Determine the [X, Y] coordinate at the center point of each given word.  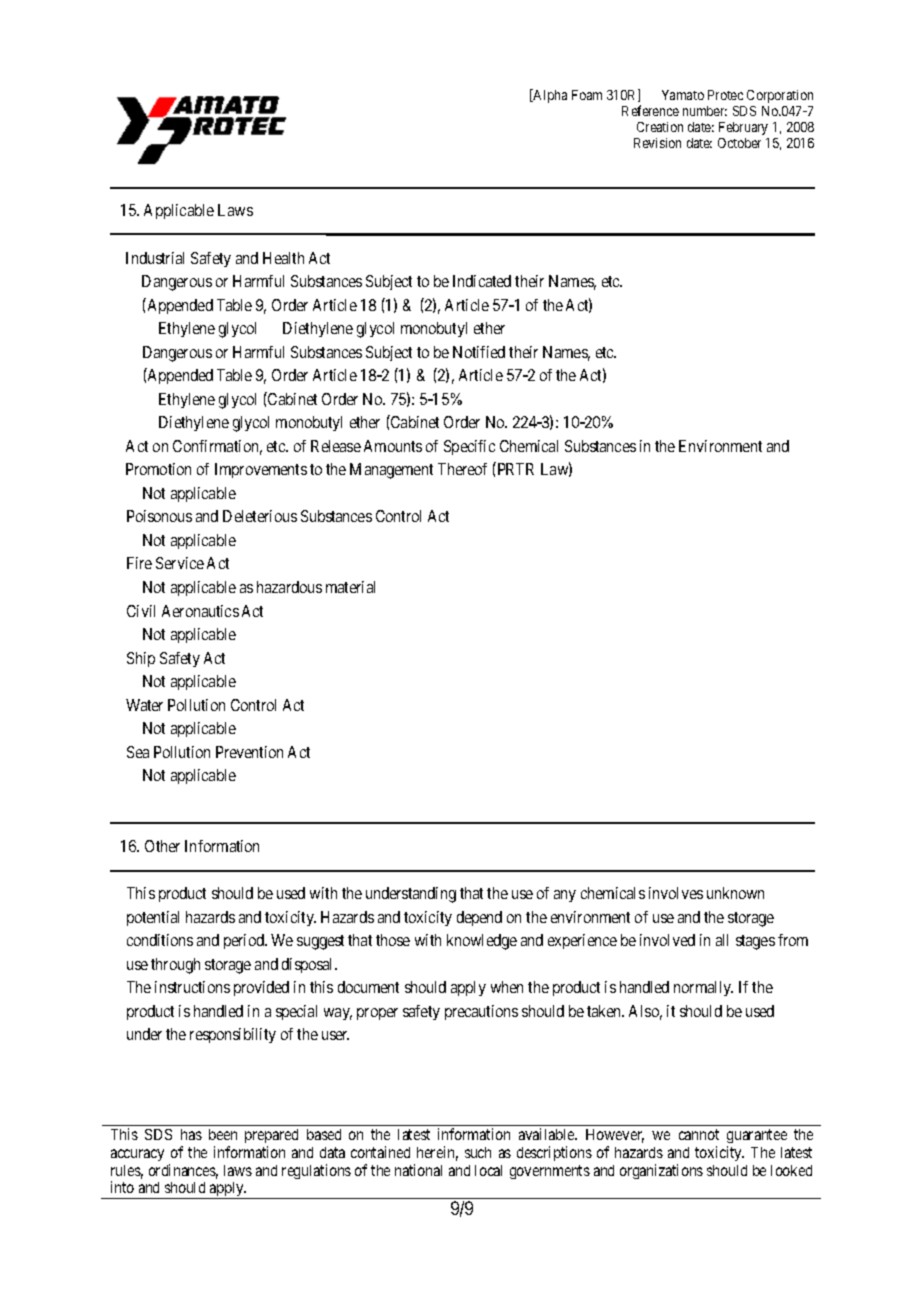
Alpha [549, 96]
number [705, 111]
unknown [735, 893]
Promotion [158, 469]
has [191, 1134]
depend [479, 918]
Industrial [155, 258]
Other [162, 846]
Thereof [462, 469]
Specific [469, 447]
